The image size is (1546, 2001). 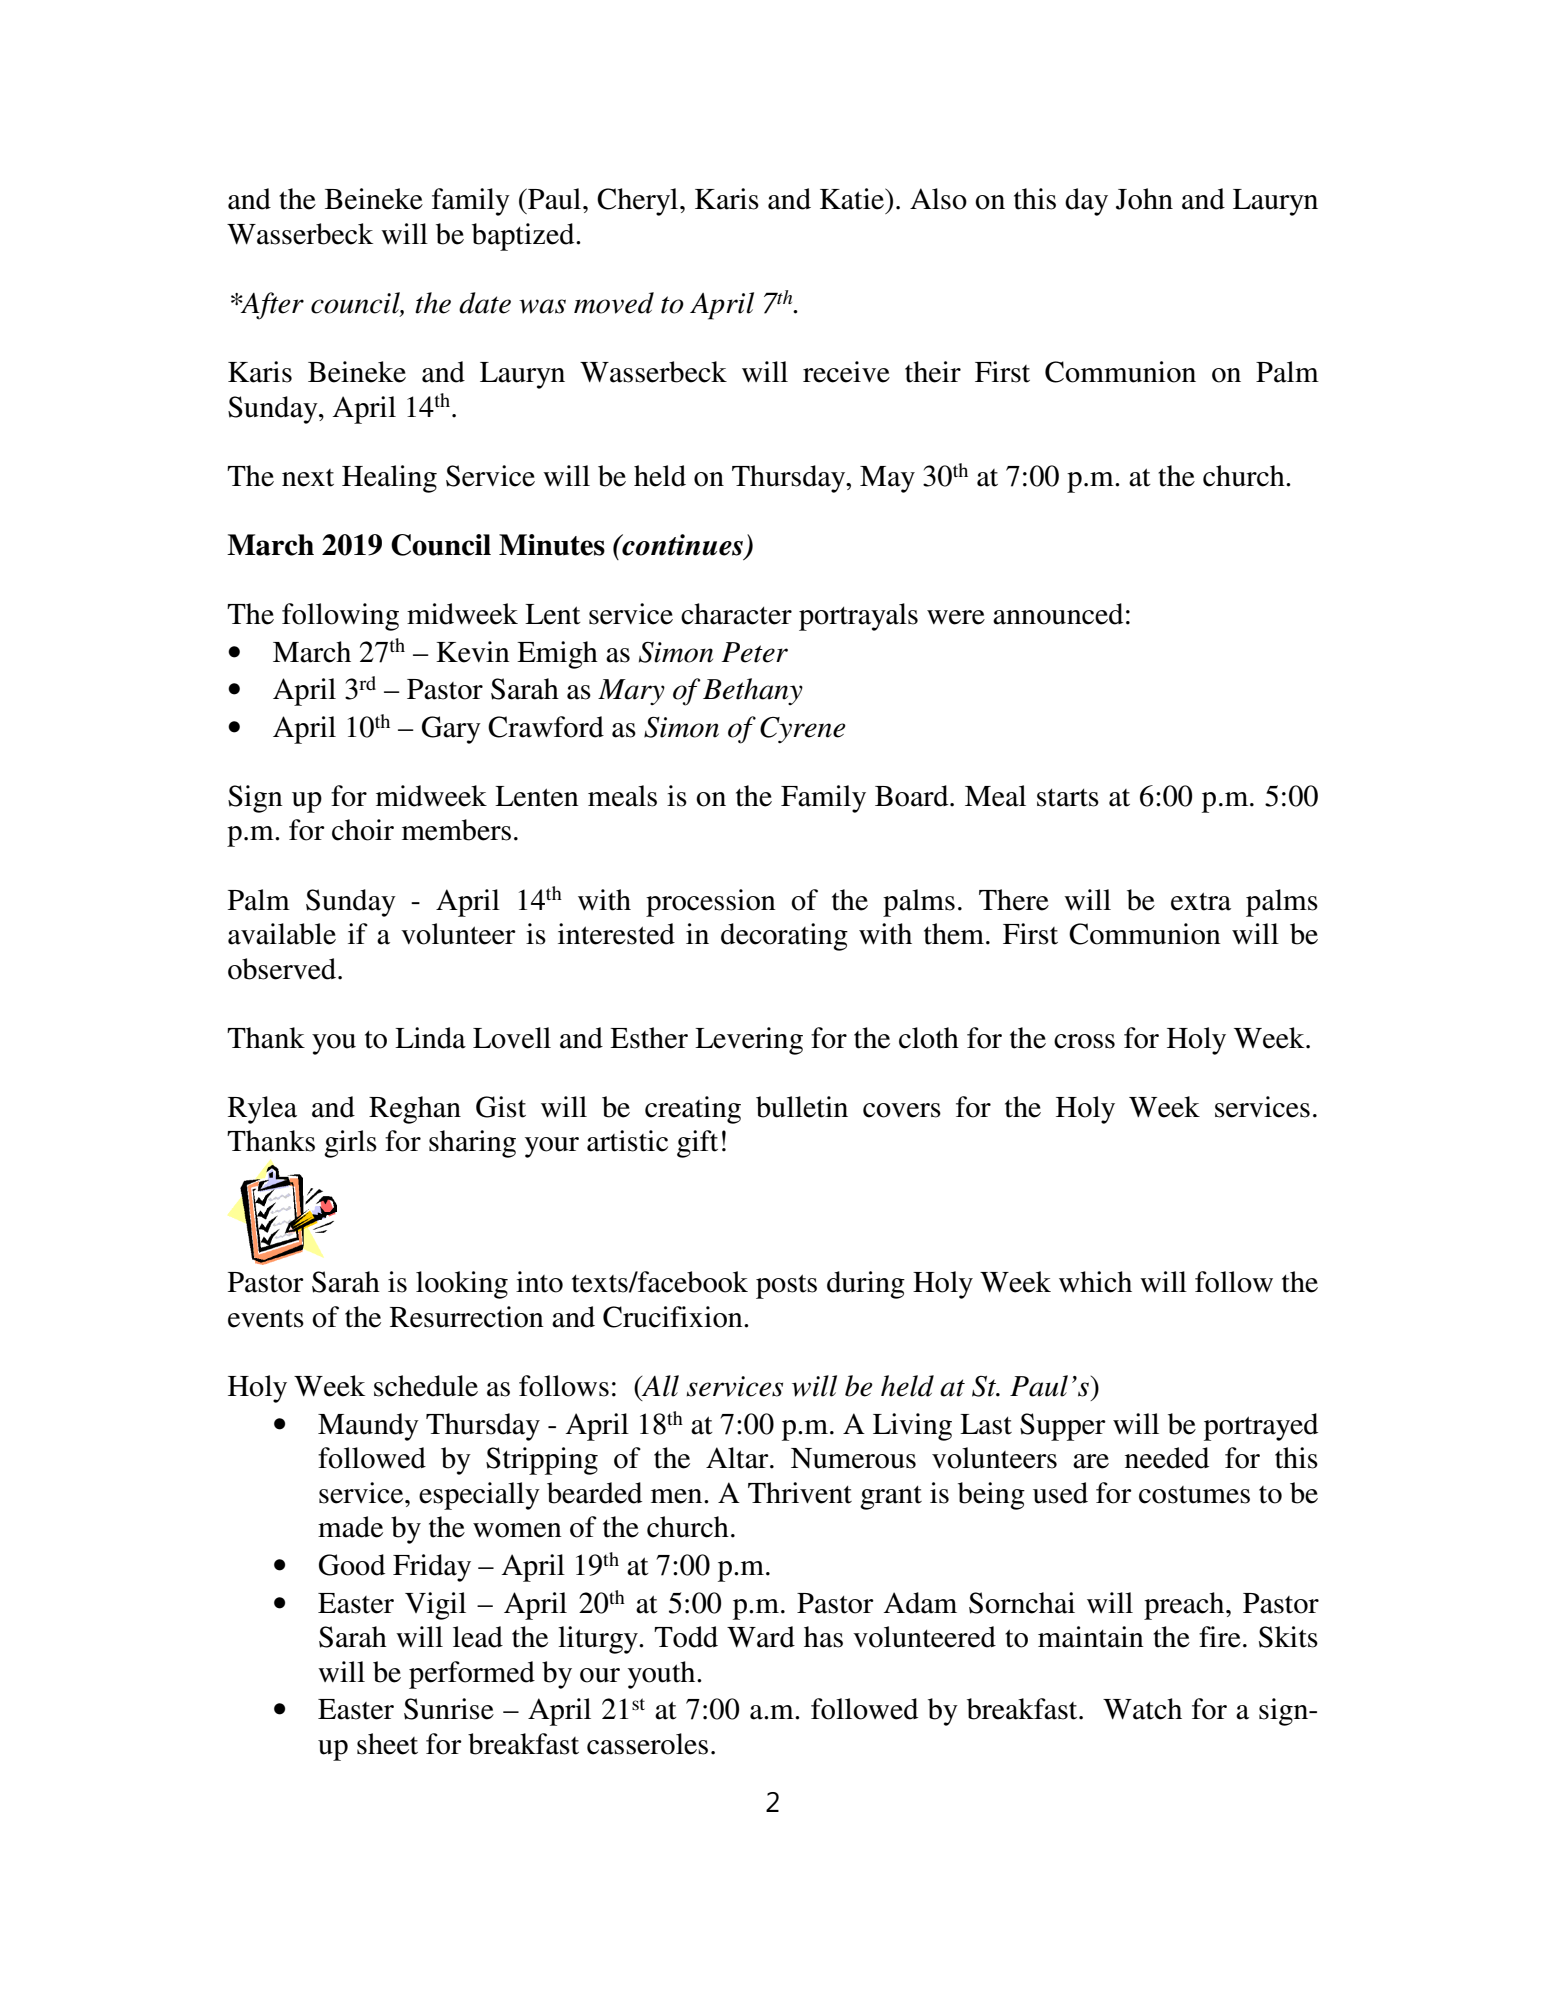 I want to click on Sunrise, so click(x=449, y=1709).
